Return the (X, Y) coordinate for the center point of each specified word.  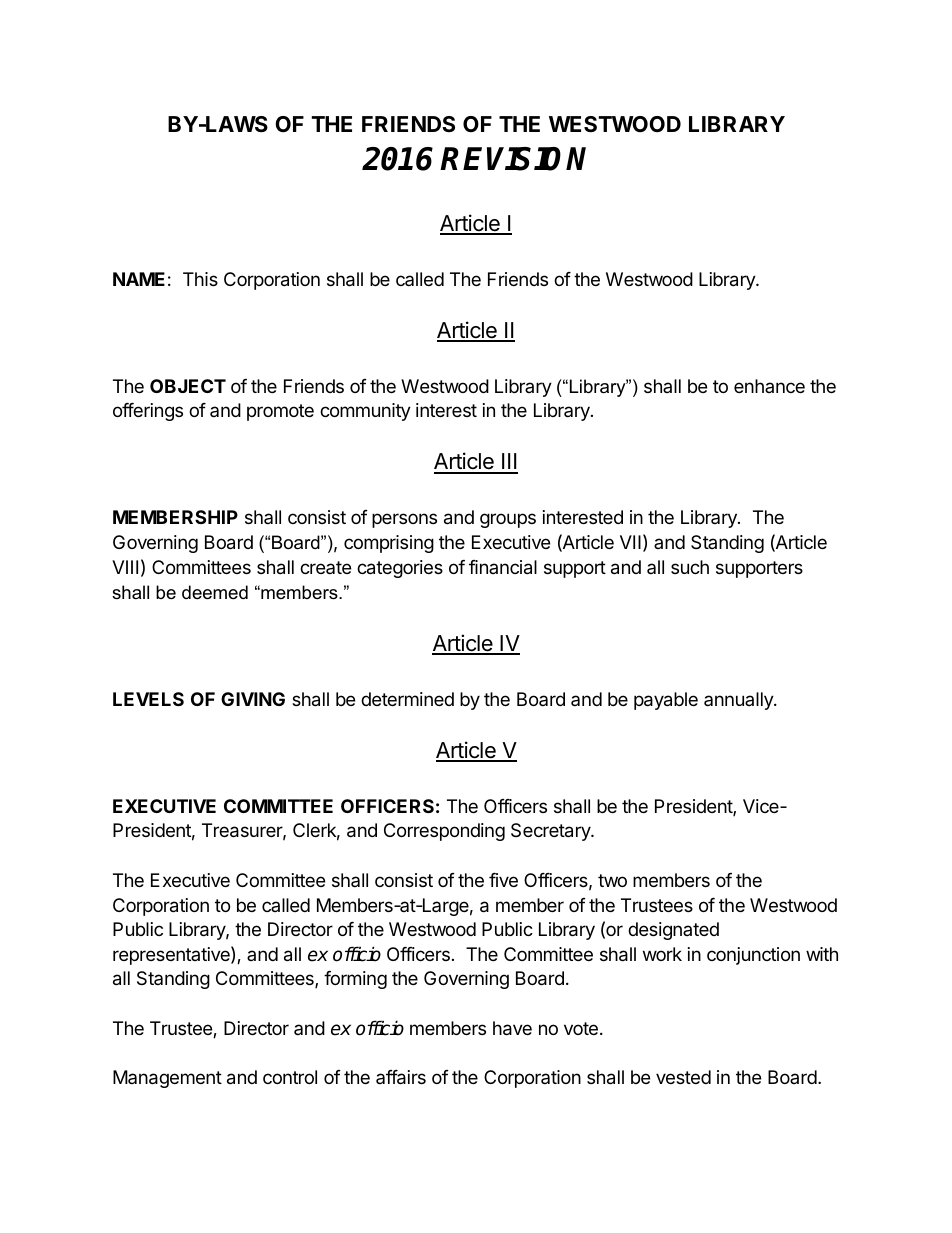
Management (167, 1079)
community (365, 412)
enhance (769, 386)
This (200, 279)
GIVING (253, 699)
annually (739, 701)
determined (407, 699)
